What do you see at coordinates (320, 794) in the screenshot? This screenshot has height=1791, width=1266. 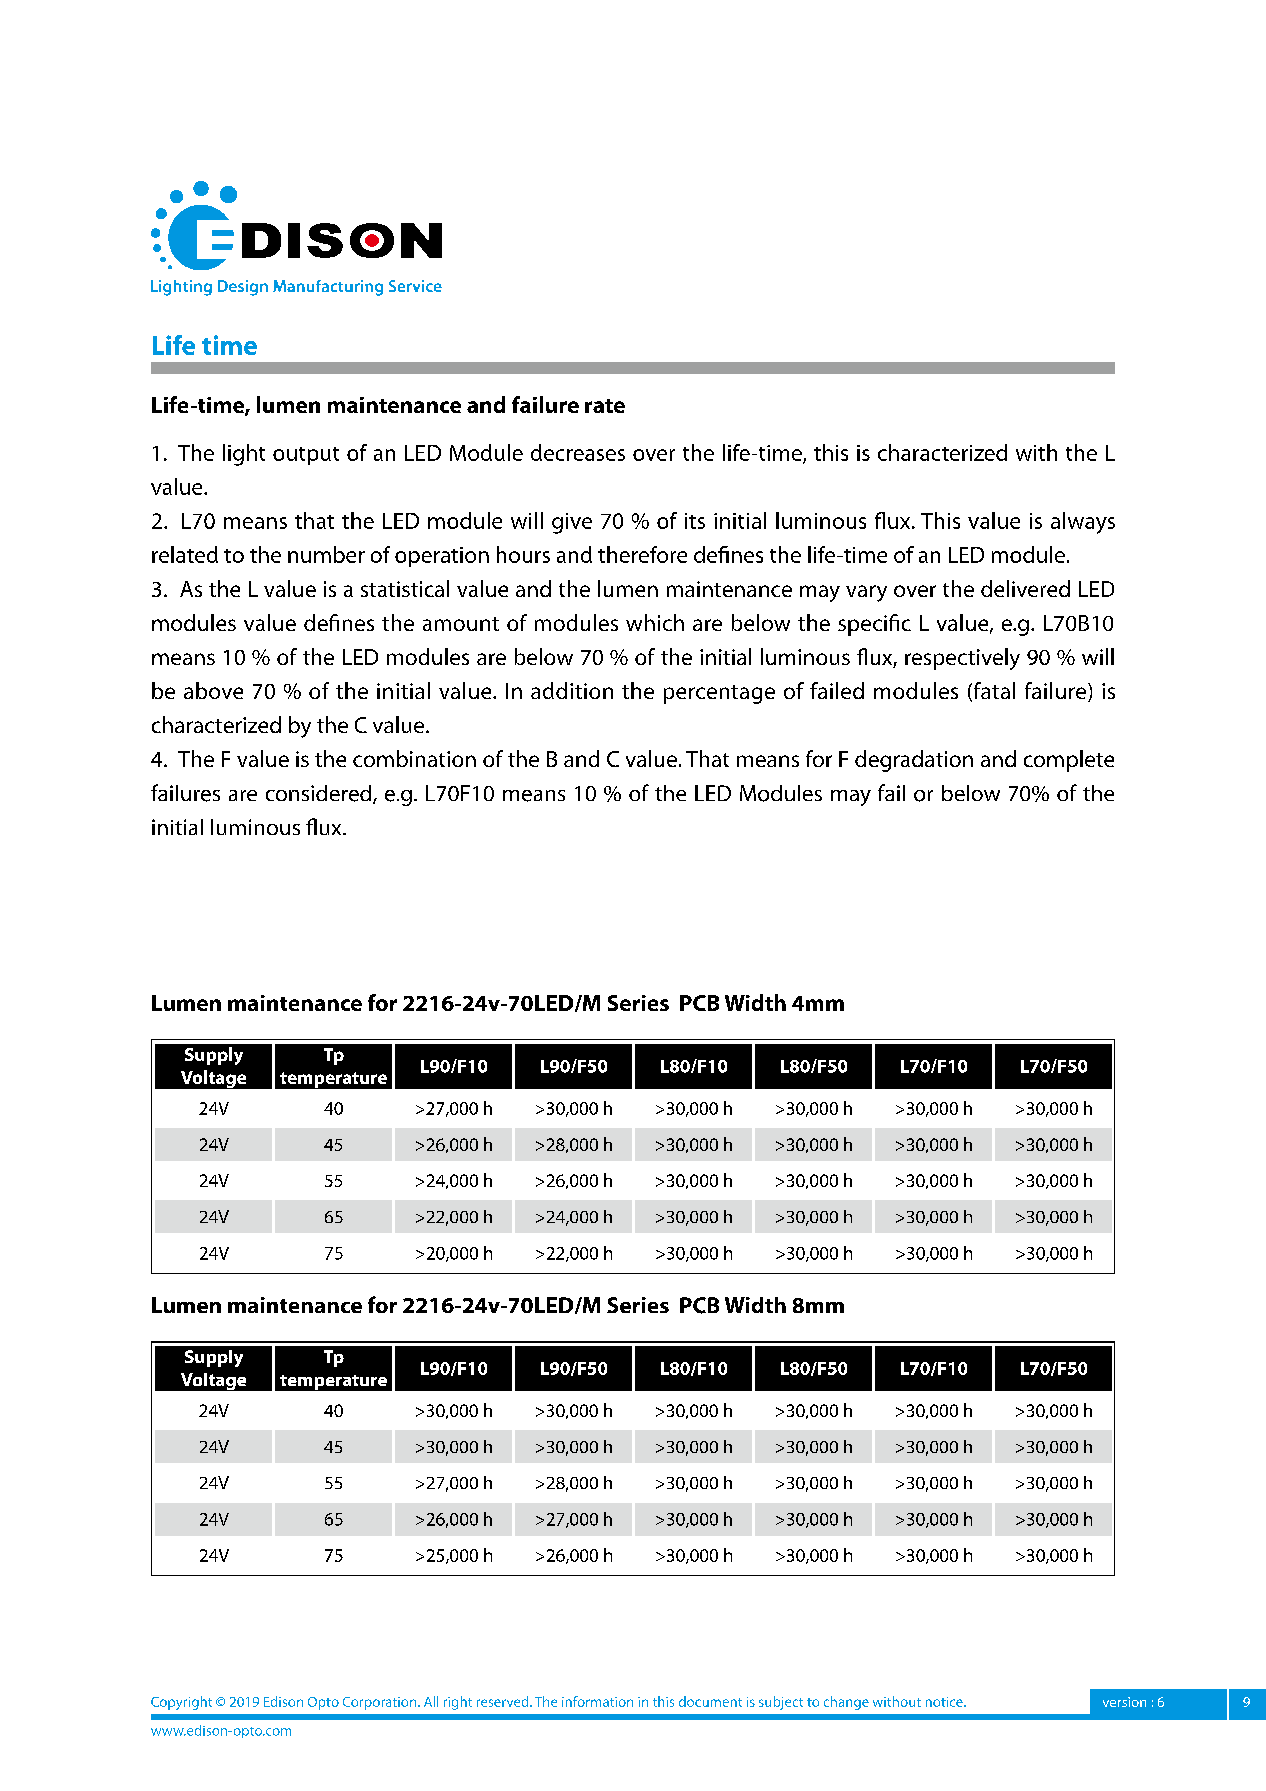 I see `considered` at bounding box center [320, 794].
